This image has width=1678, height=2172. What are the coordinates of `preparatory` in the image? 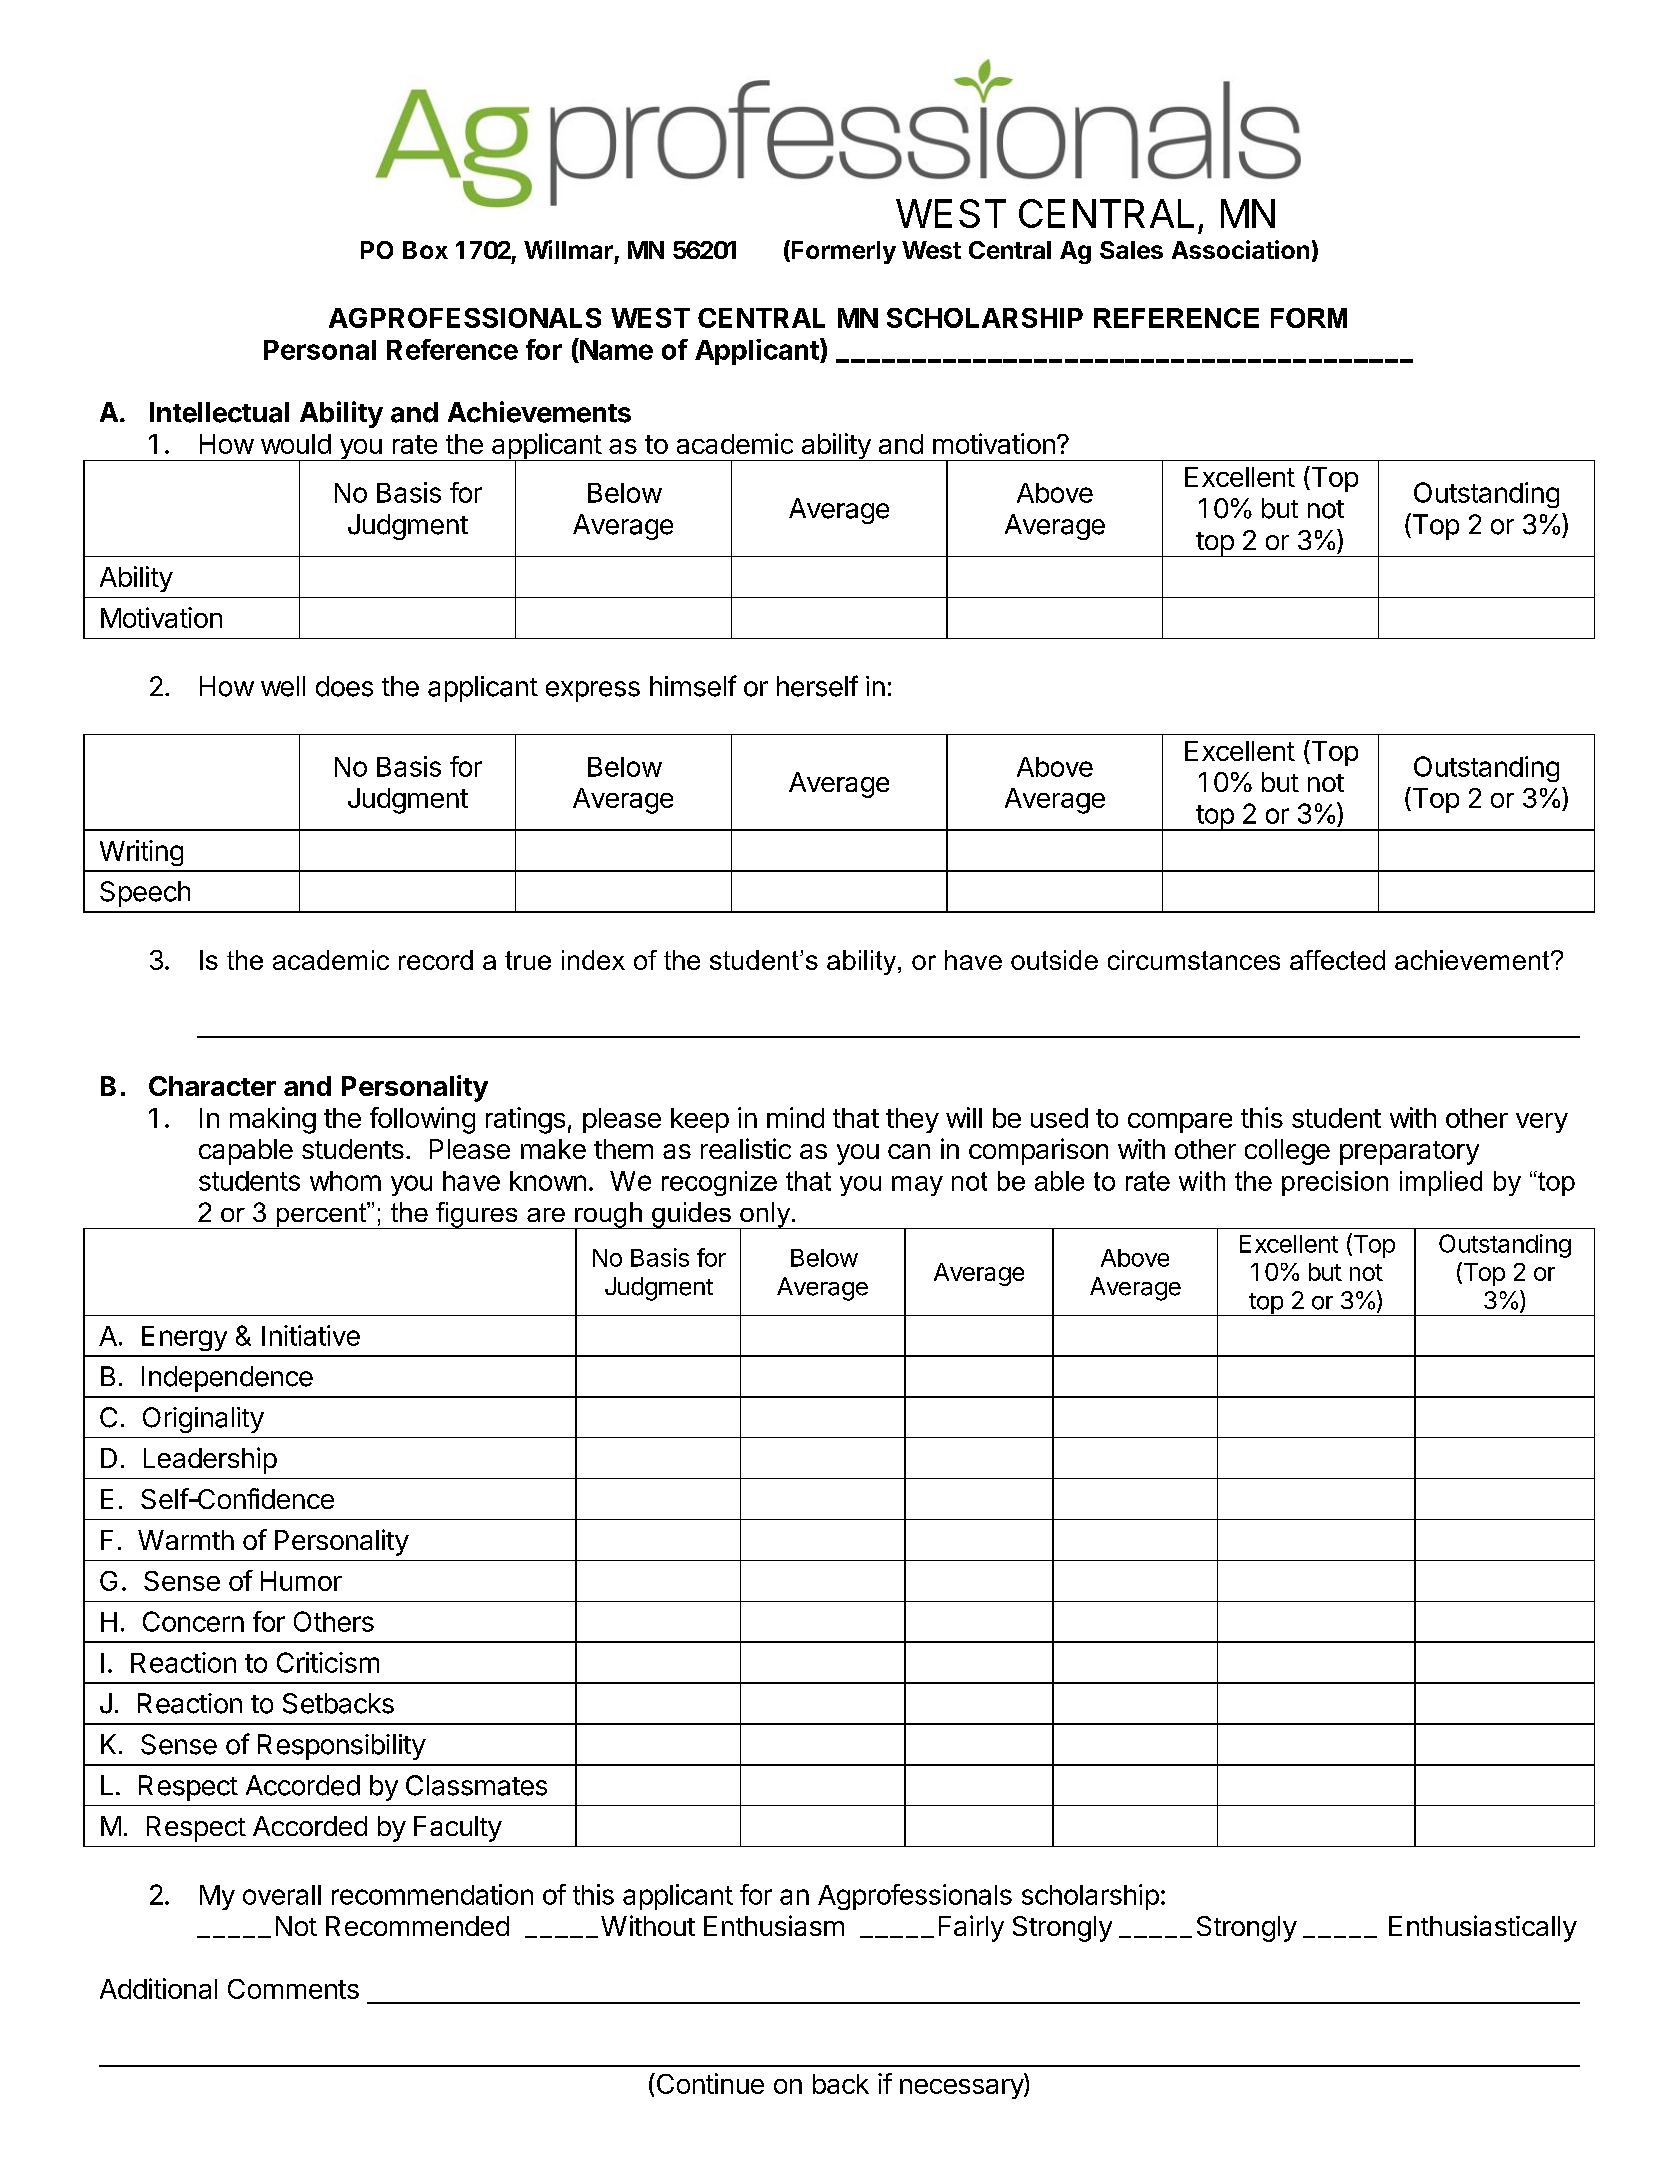 It's located at (1409, 1153).
